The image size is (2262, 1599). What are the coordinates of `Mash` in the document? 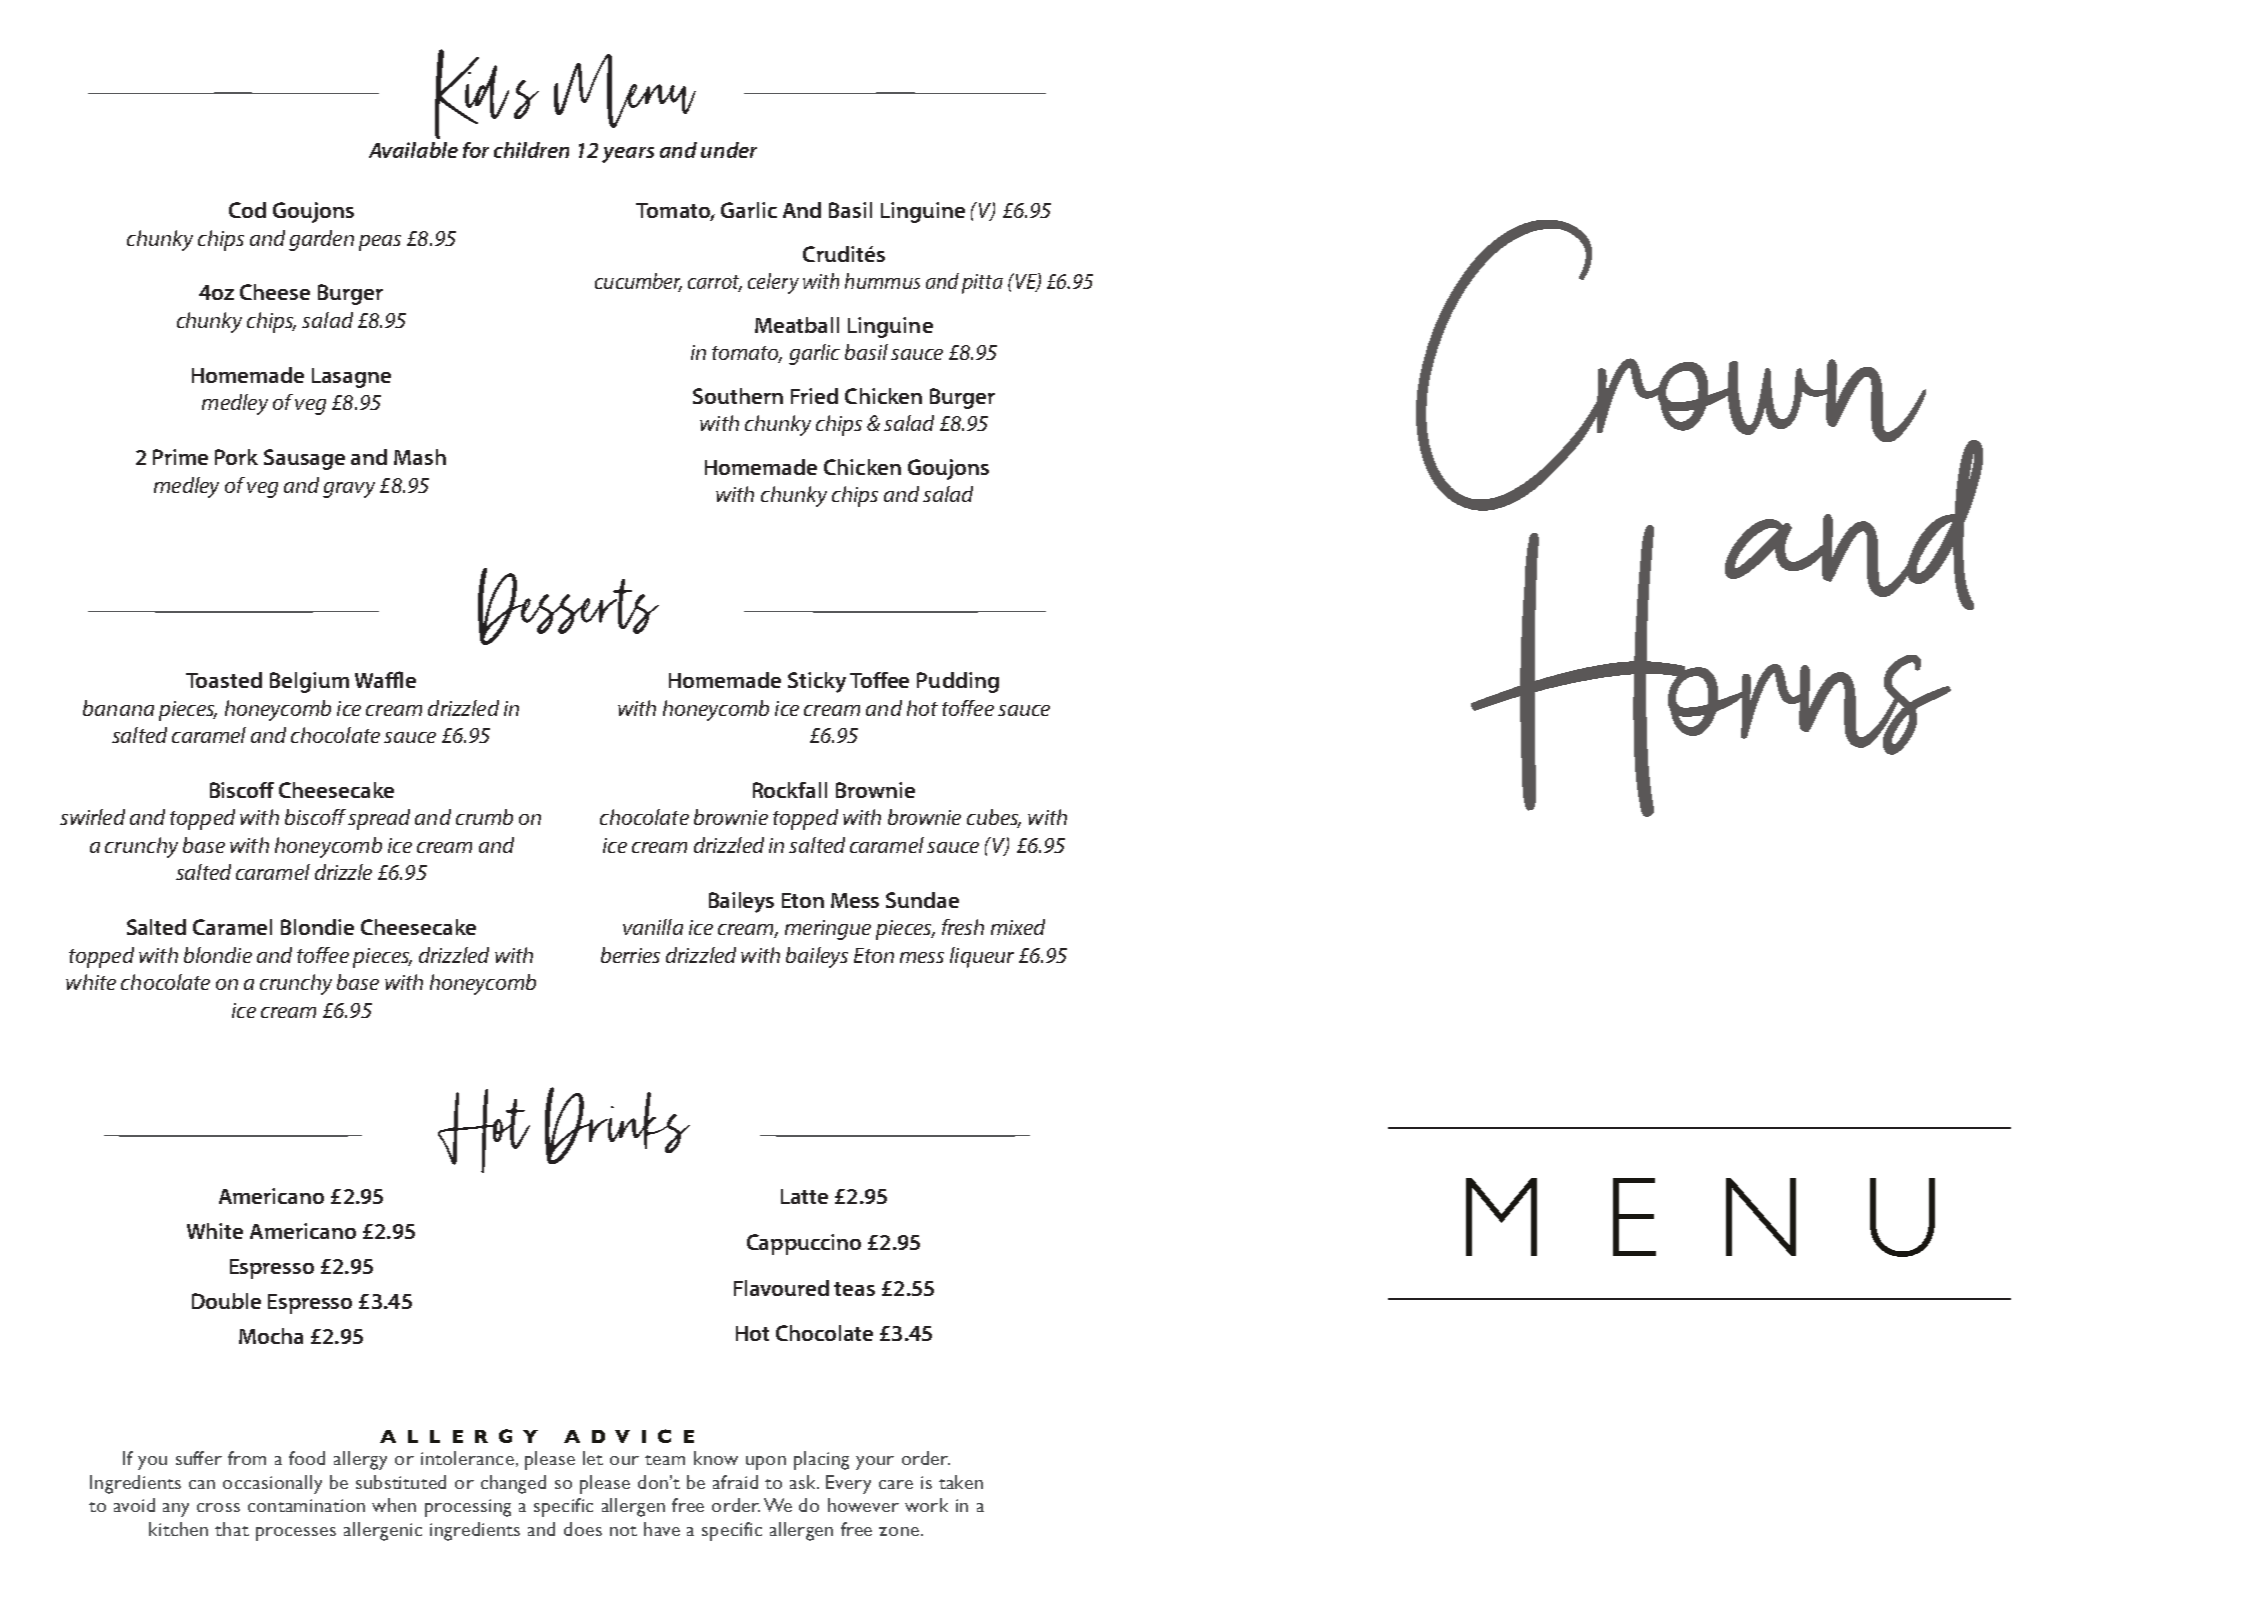 It's located at (420, 457).
